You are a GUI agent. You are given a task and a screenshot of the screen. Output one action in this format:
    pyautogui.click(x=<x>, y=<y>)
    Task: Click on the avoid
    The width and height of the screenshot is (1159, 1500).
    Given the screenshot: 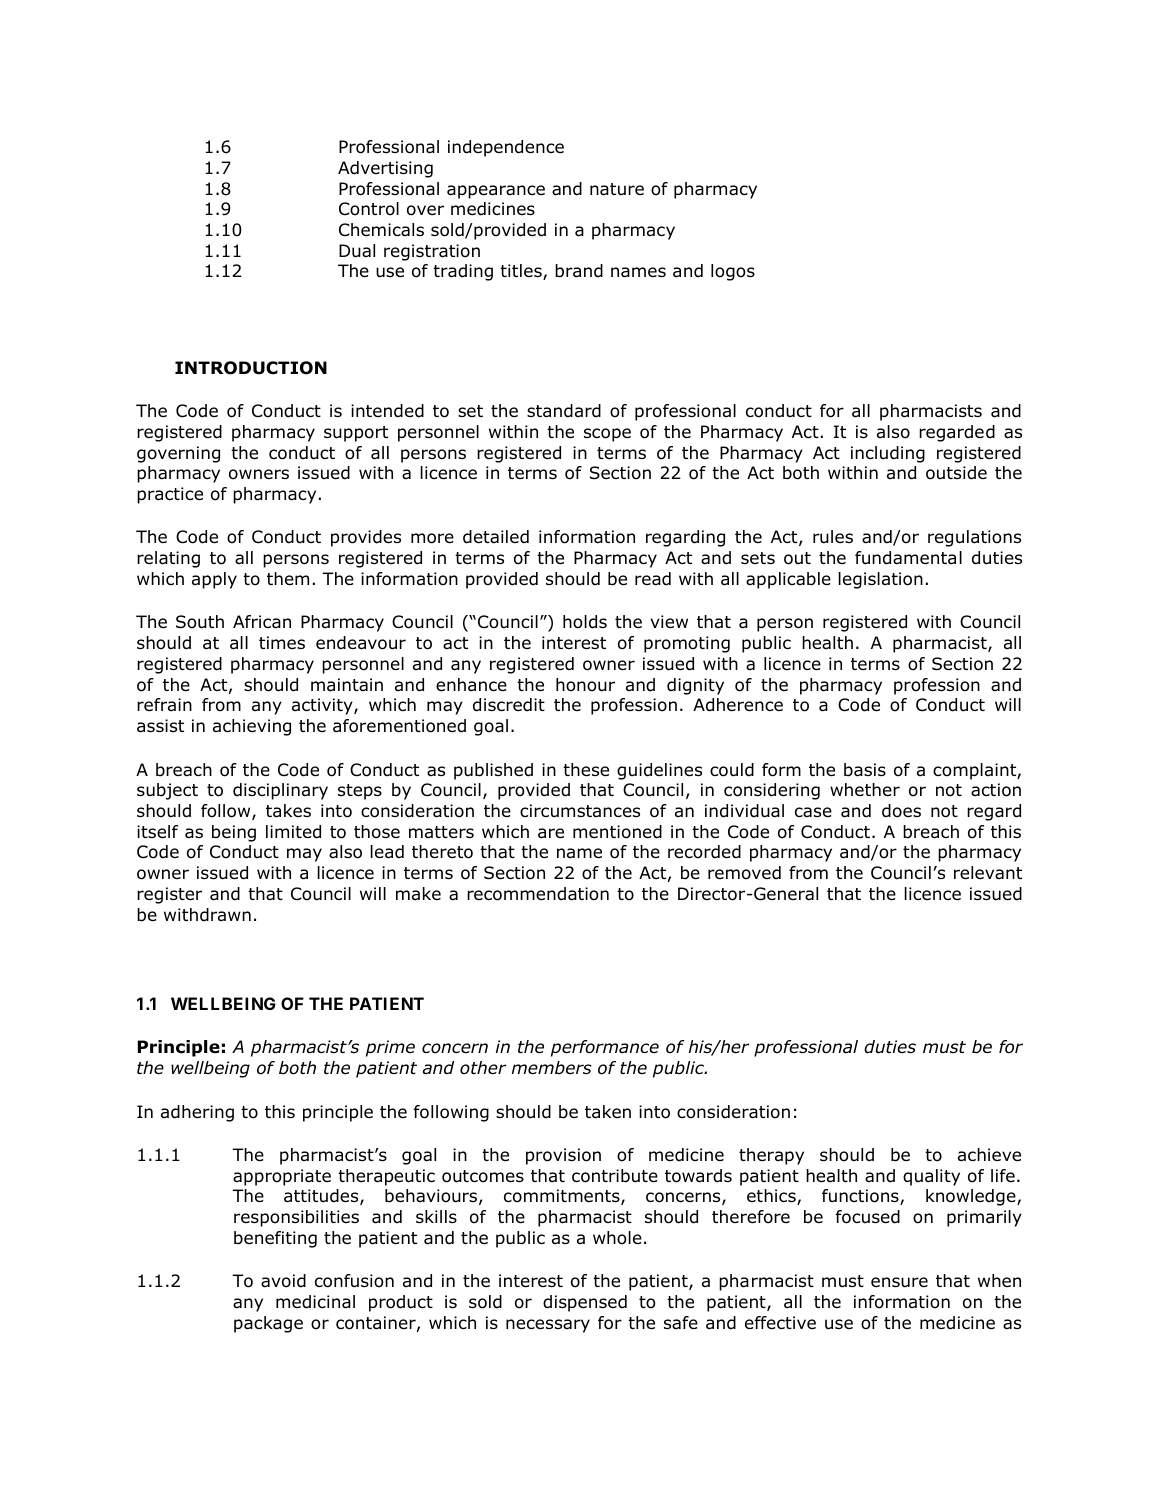 What is the action you would take?
    pyautogui.click(x=283, y=1281)
